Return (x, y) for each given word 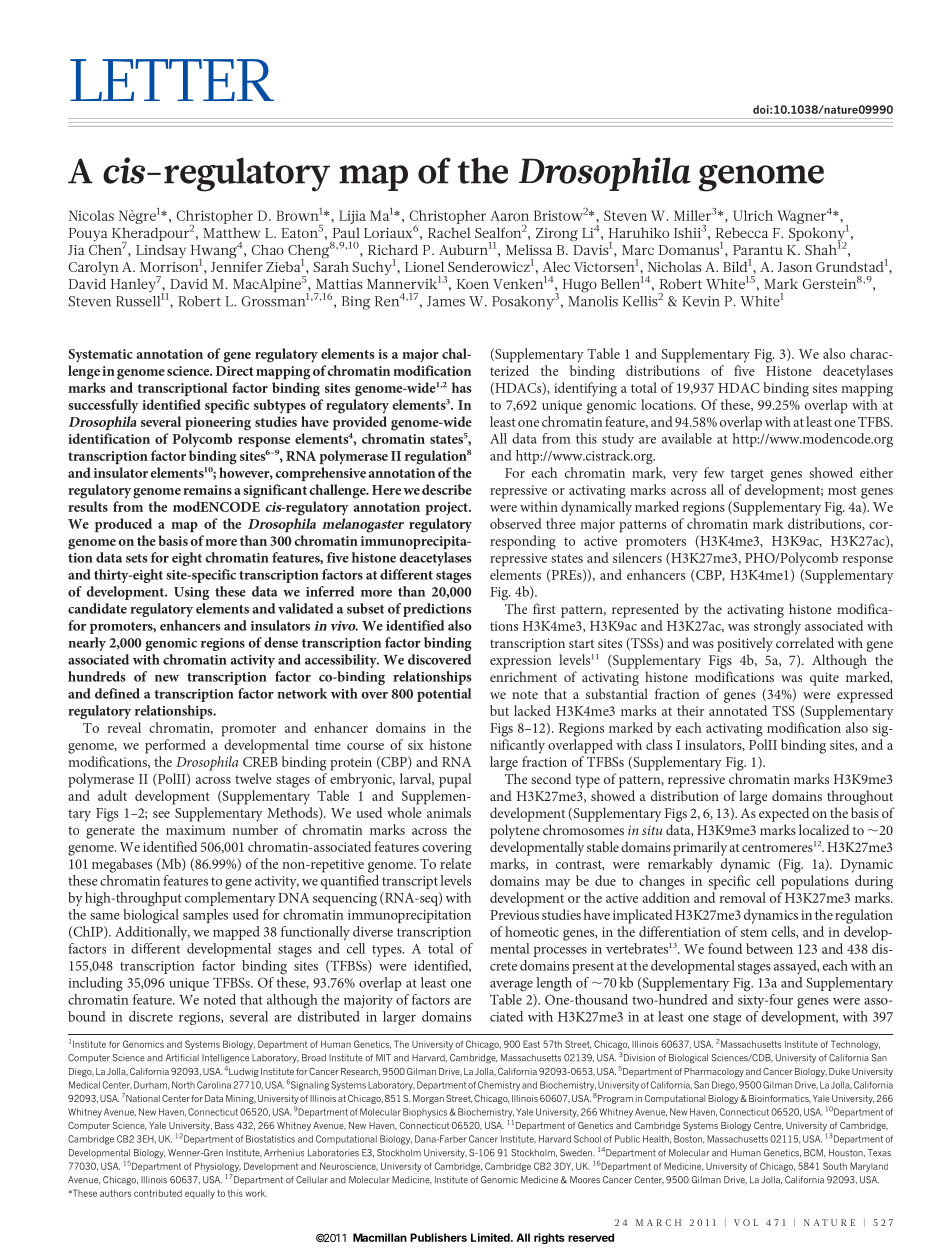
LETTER (172, 80)
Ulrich (753, 215)
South (835, 1166)
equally (200, 1194)
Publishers (438, 1237)
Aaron (509, 216)
